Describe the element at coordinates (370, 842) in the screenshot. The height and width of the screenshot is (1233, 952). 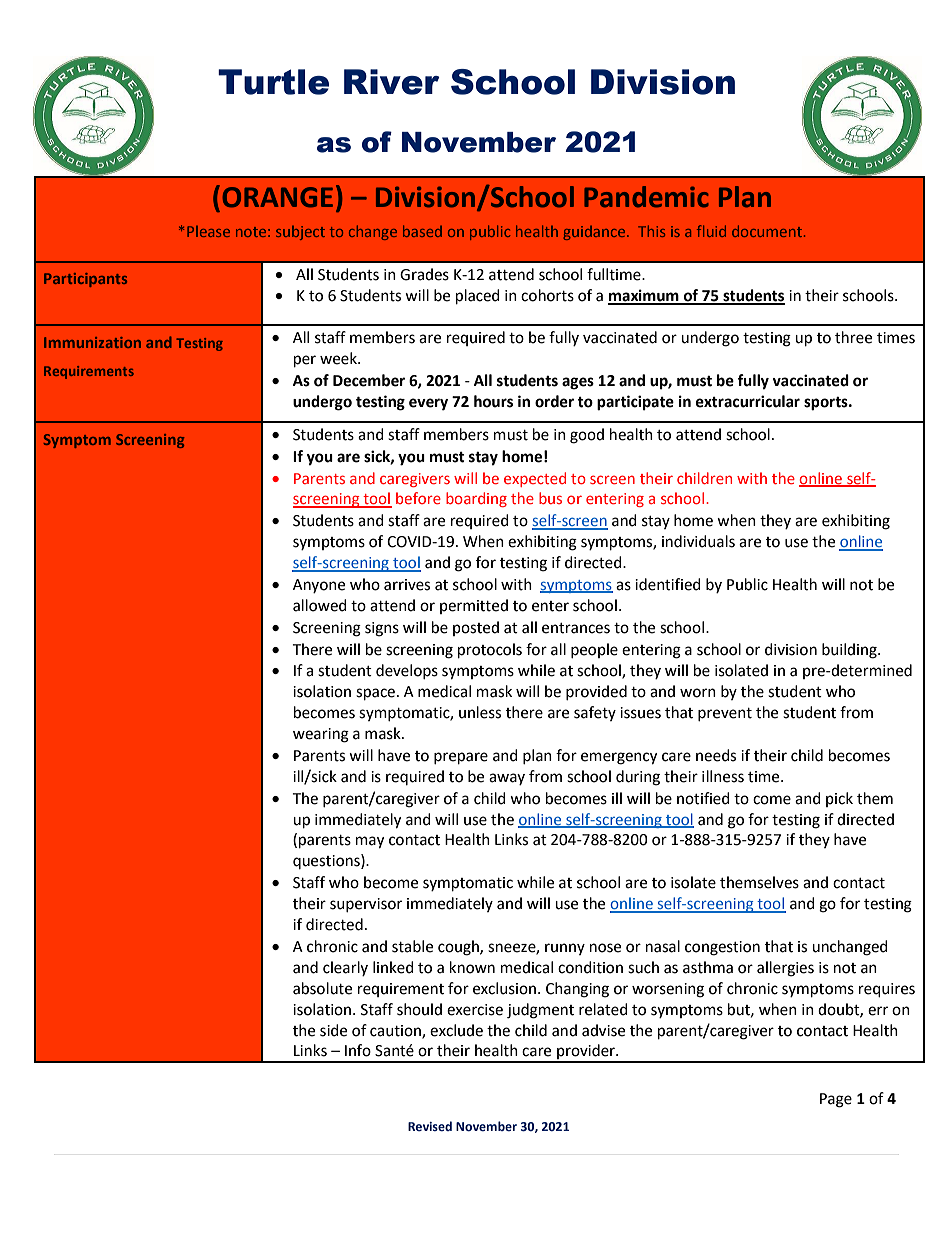
I see `may` at that location.
